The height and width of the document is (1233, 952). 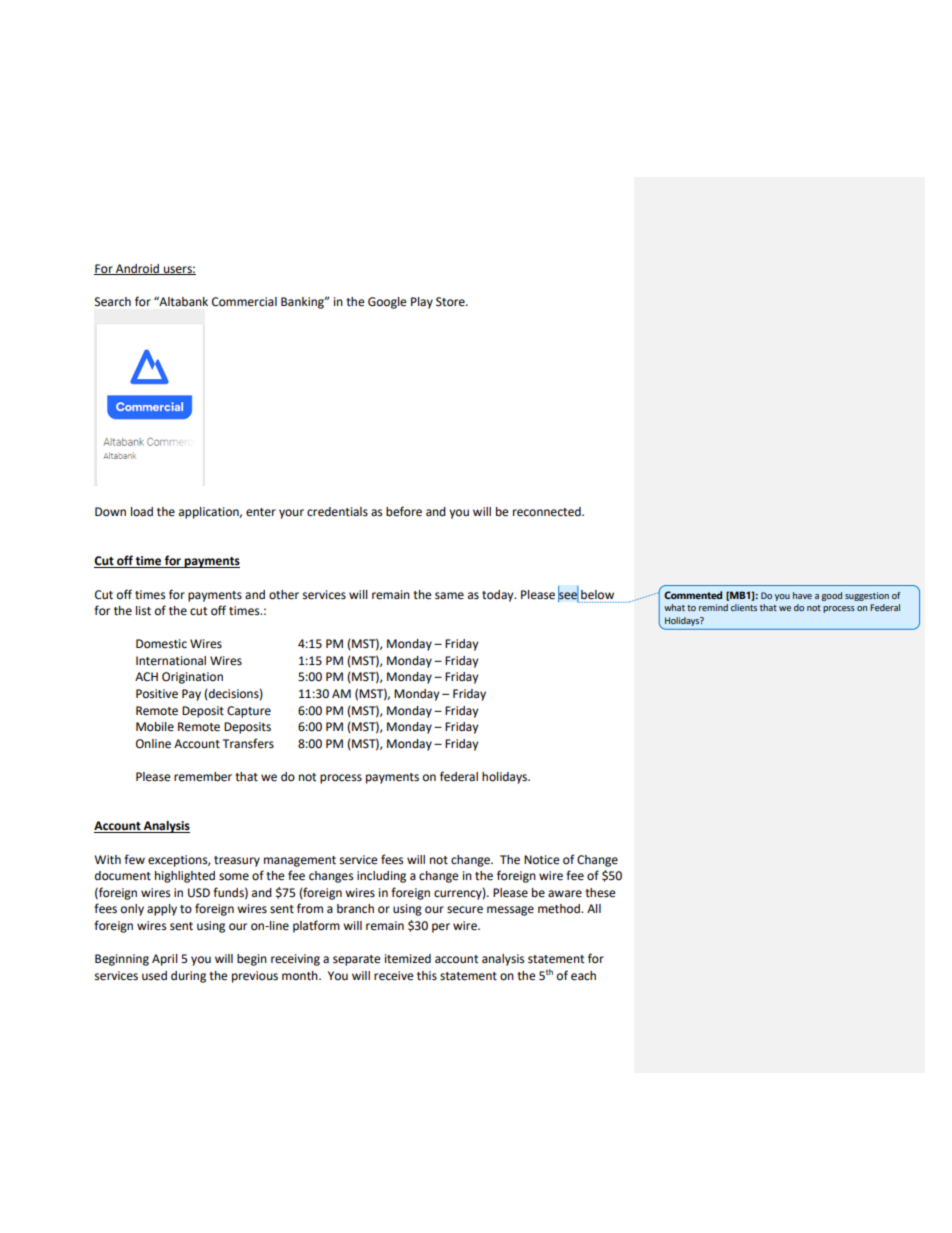 I want to click on Commercial, so click(x=244, y=302).
